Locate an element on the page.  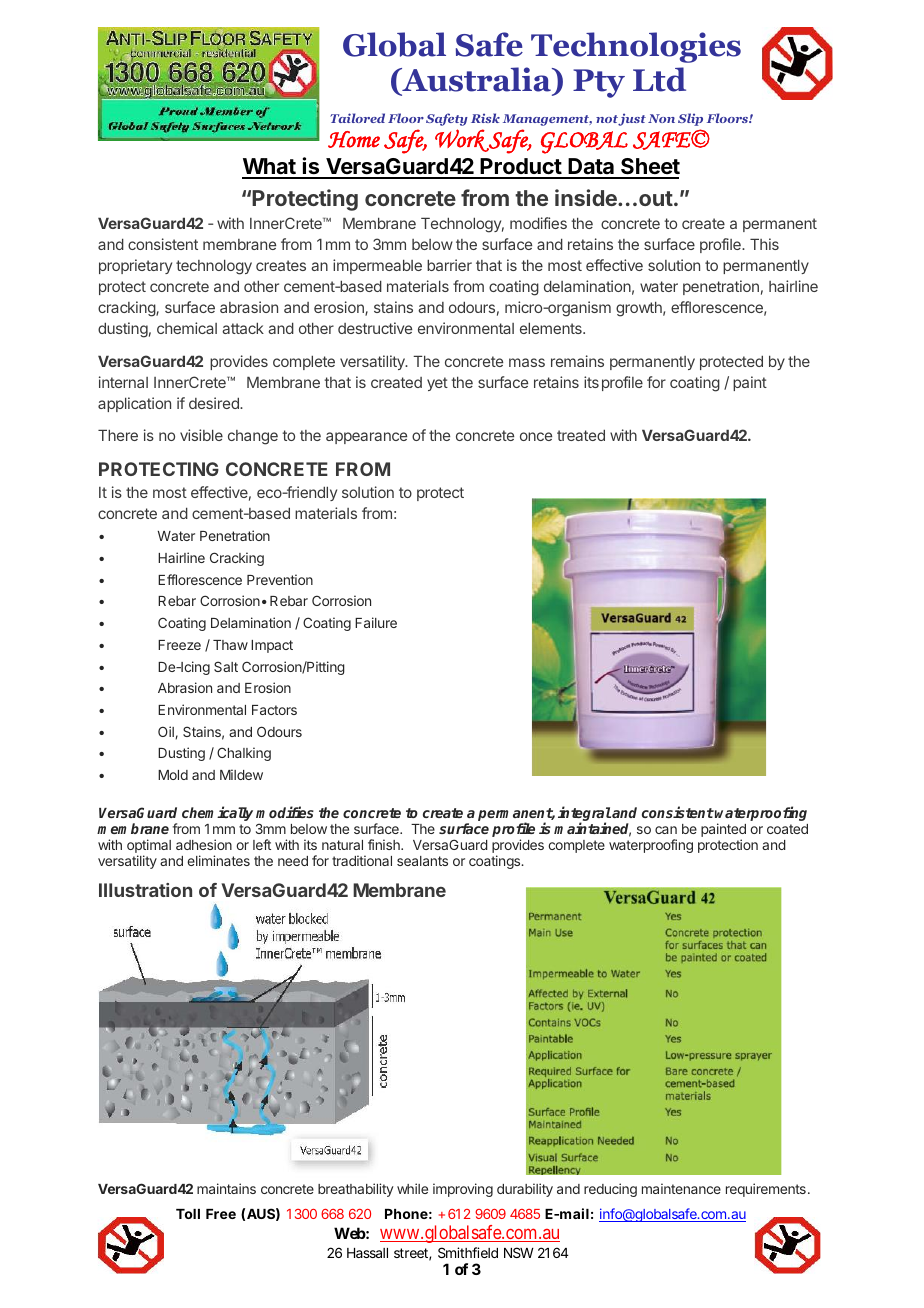
improving is located at coordinates (463, 1190).
